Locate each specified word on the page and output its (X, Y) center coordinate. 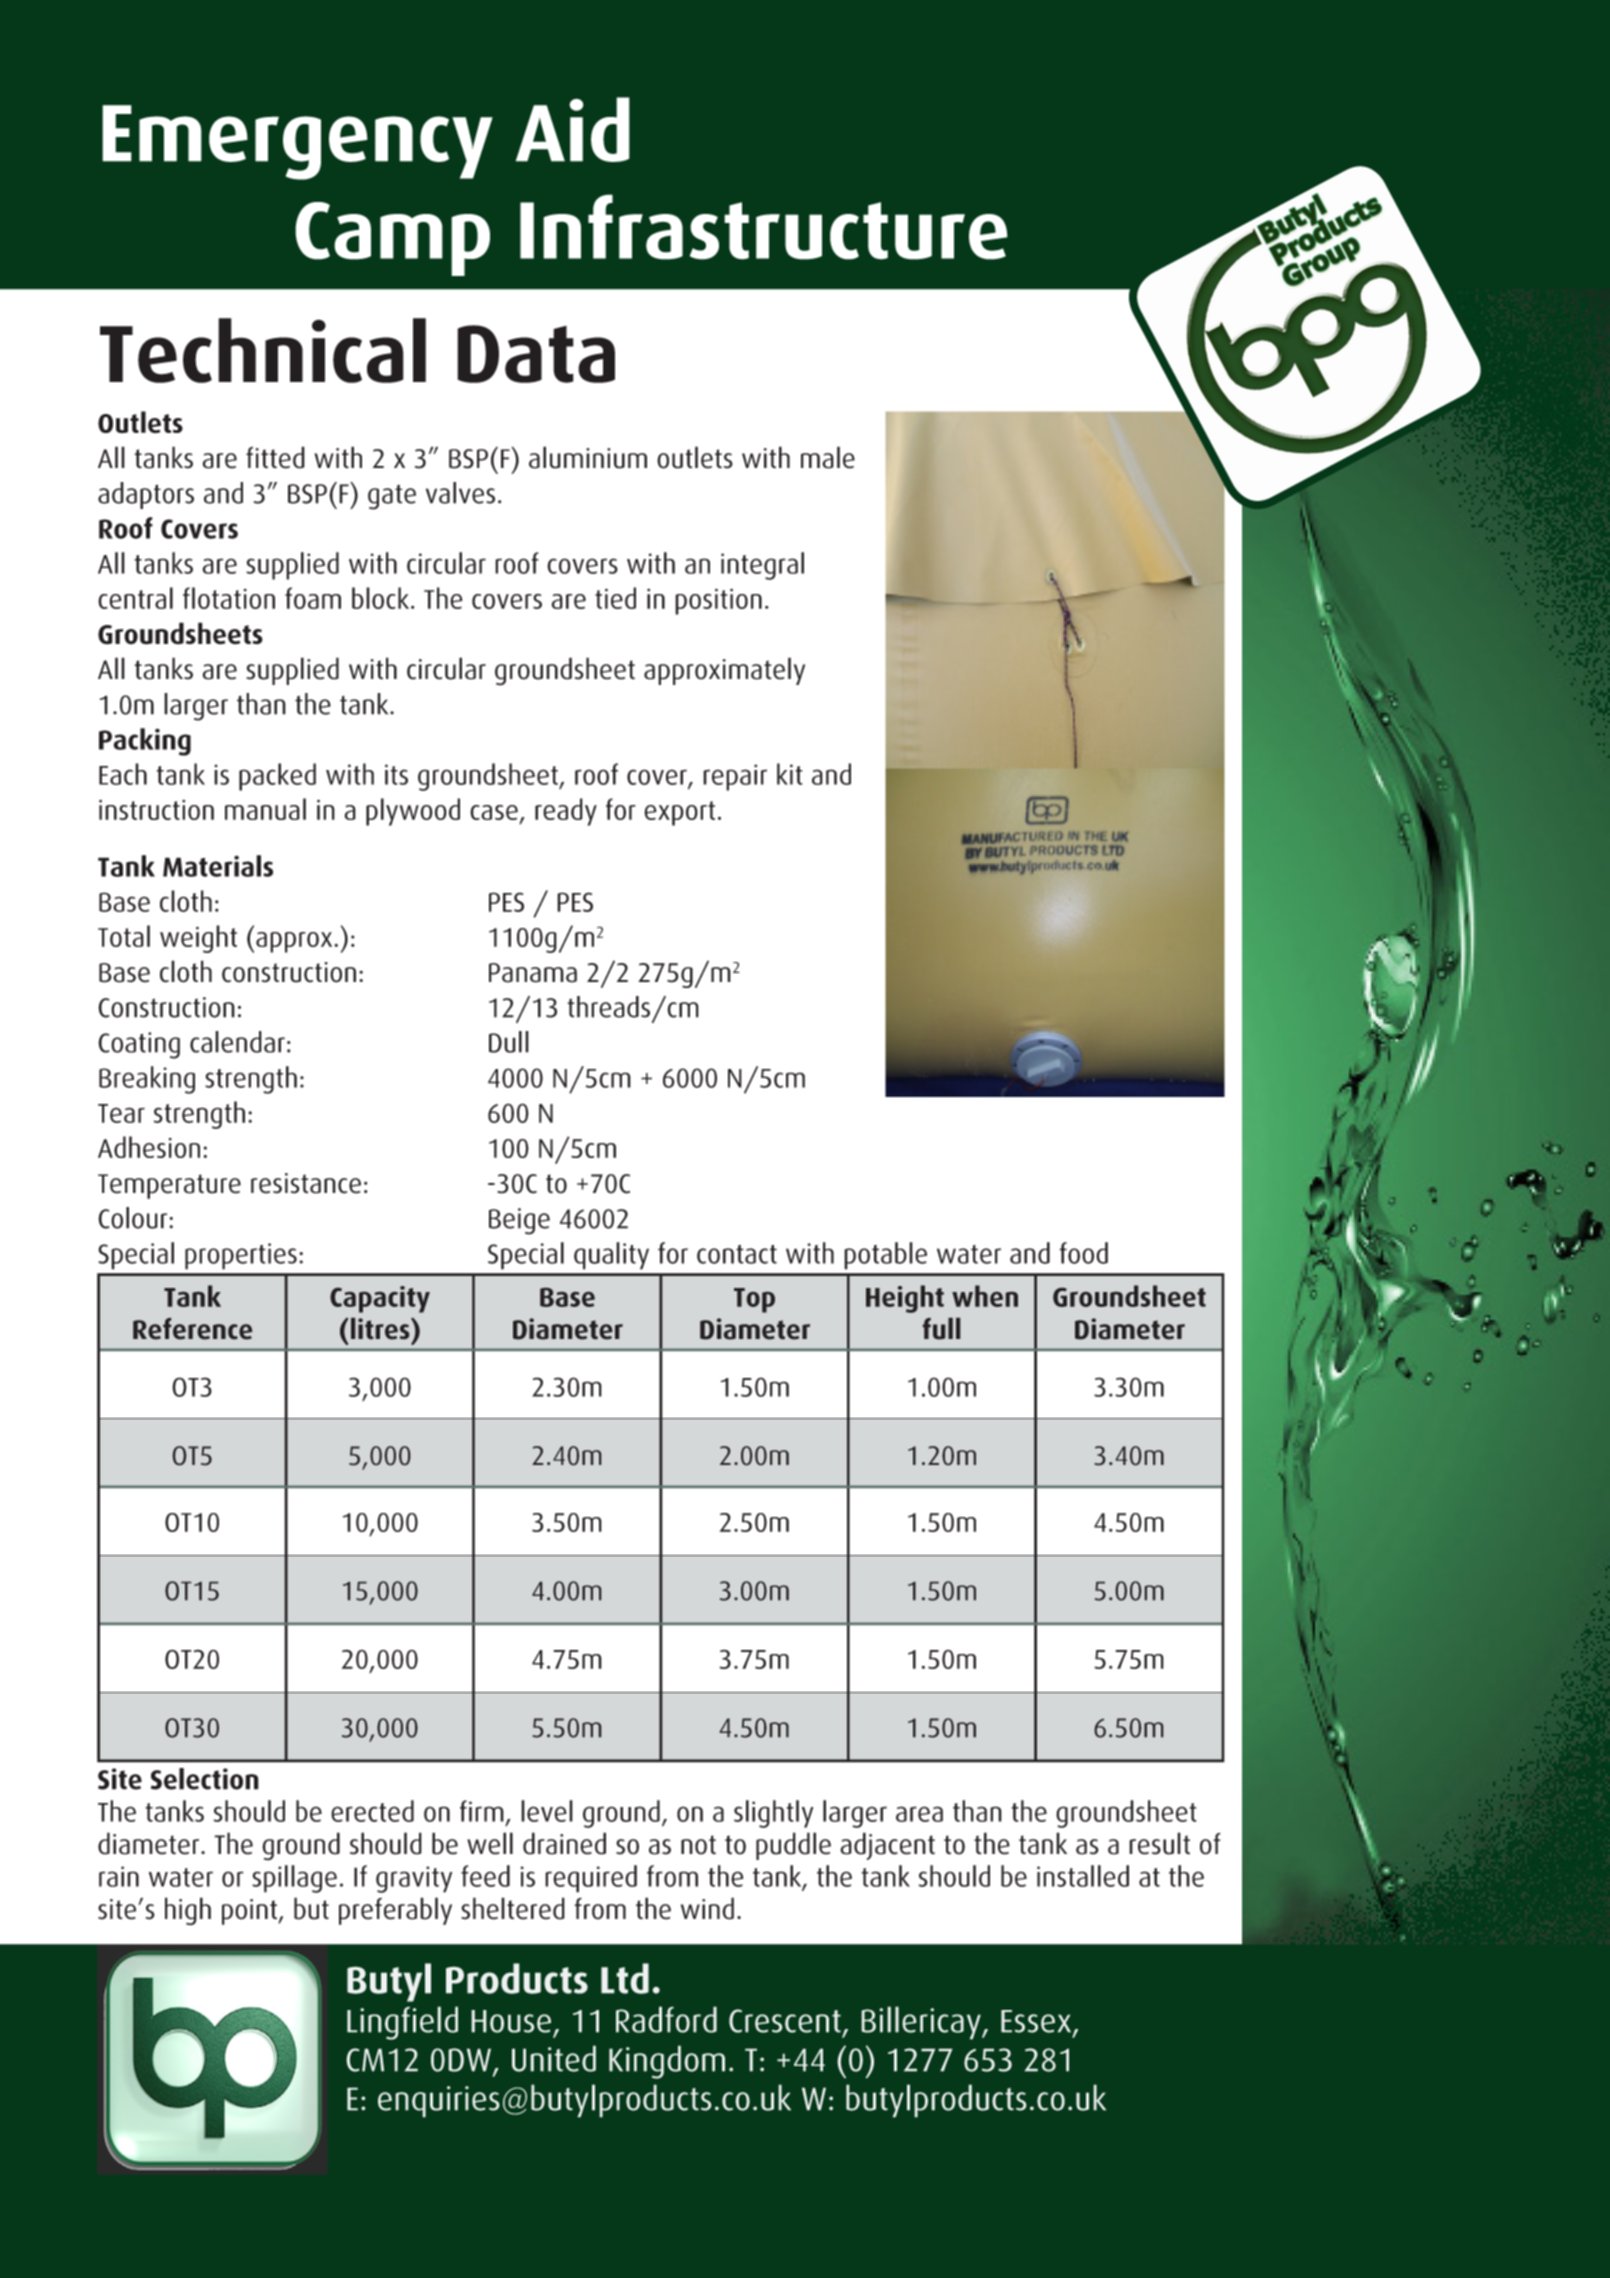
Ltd (625, 1978)
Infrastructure (764, 227)
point (250, 1912)
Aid (573, 129)
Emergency (297, 142)
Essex (1037, 2022)
